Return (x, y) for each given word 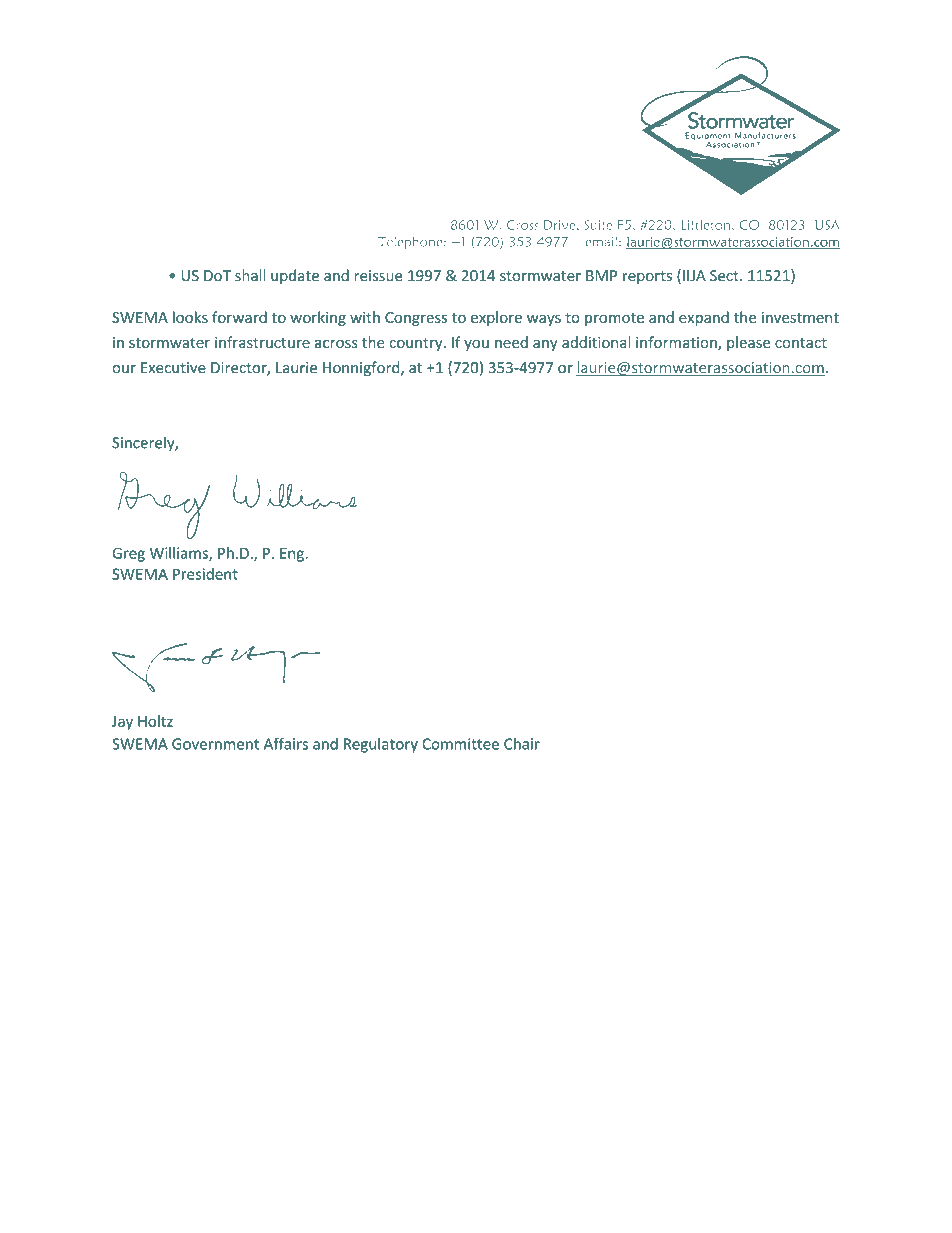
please (748, 343)
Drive (561, 225)
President (205, 574)
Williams (180, 554)
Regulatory (381, 745)
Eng (293, 555)
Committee (460, 744)
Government (215, 744)
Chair (522, 744)
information (677, 343)
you (476, 345)
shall (250, 275)
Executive (173, 368)
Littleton (707, 225)
